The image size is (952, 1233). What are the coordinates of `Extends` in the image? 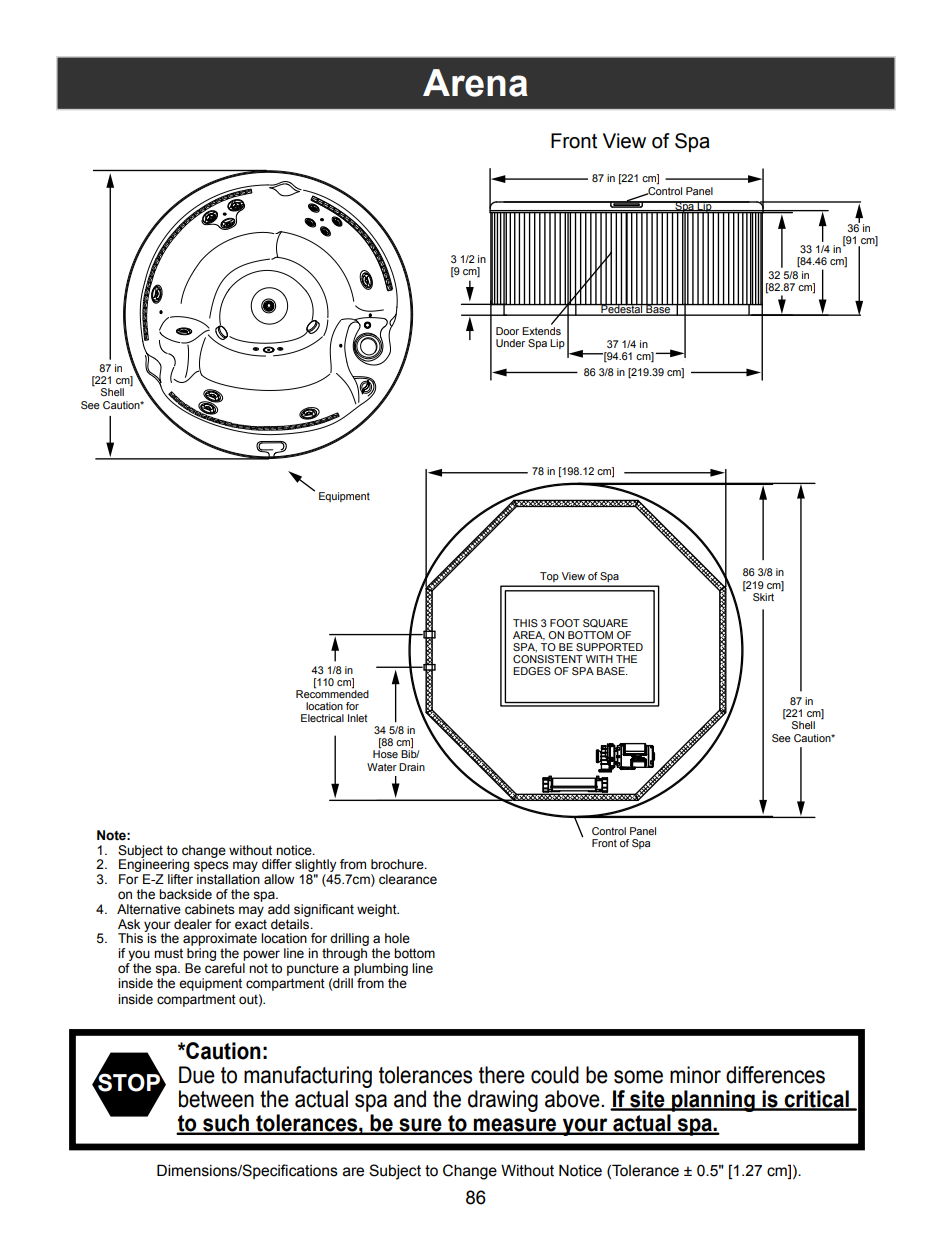 It's located at (541, 331).
